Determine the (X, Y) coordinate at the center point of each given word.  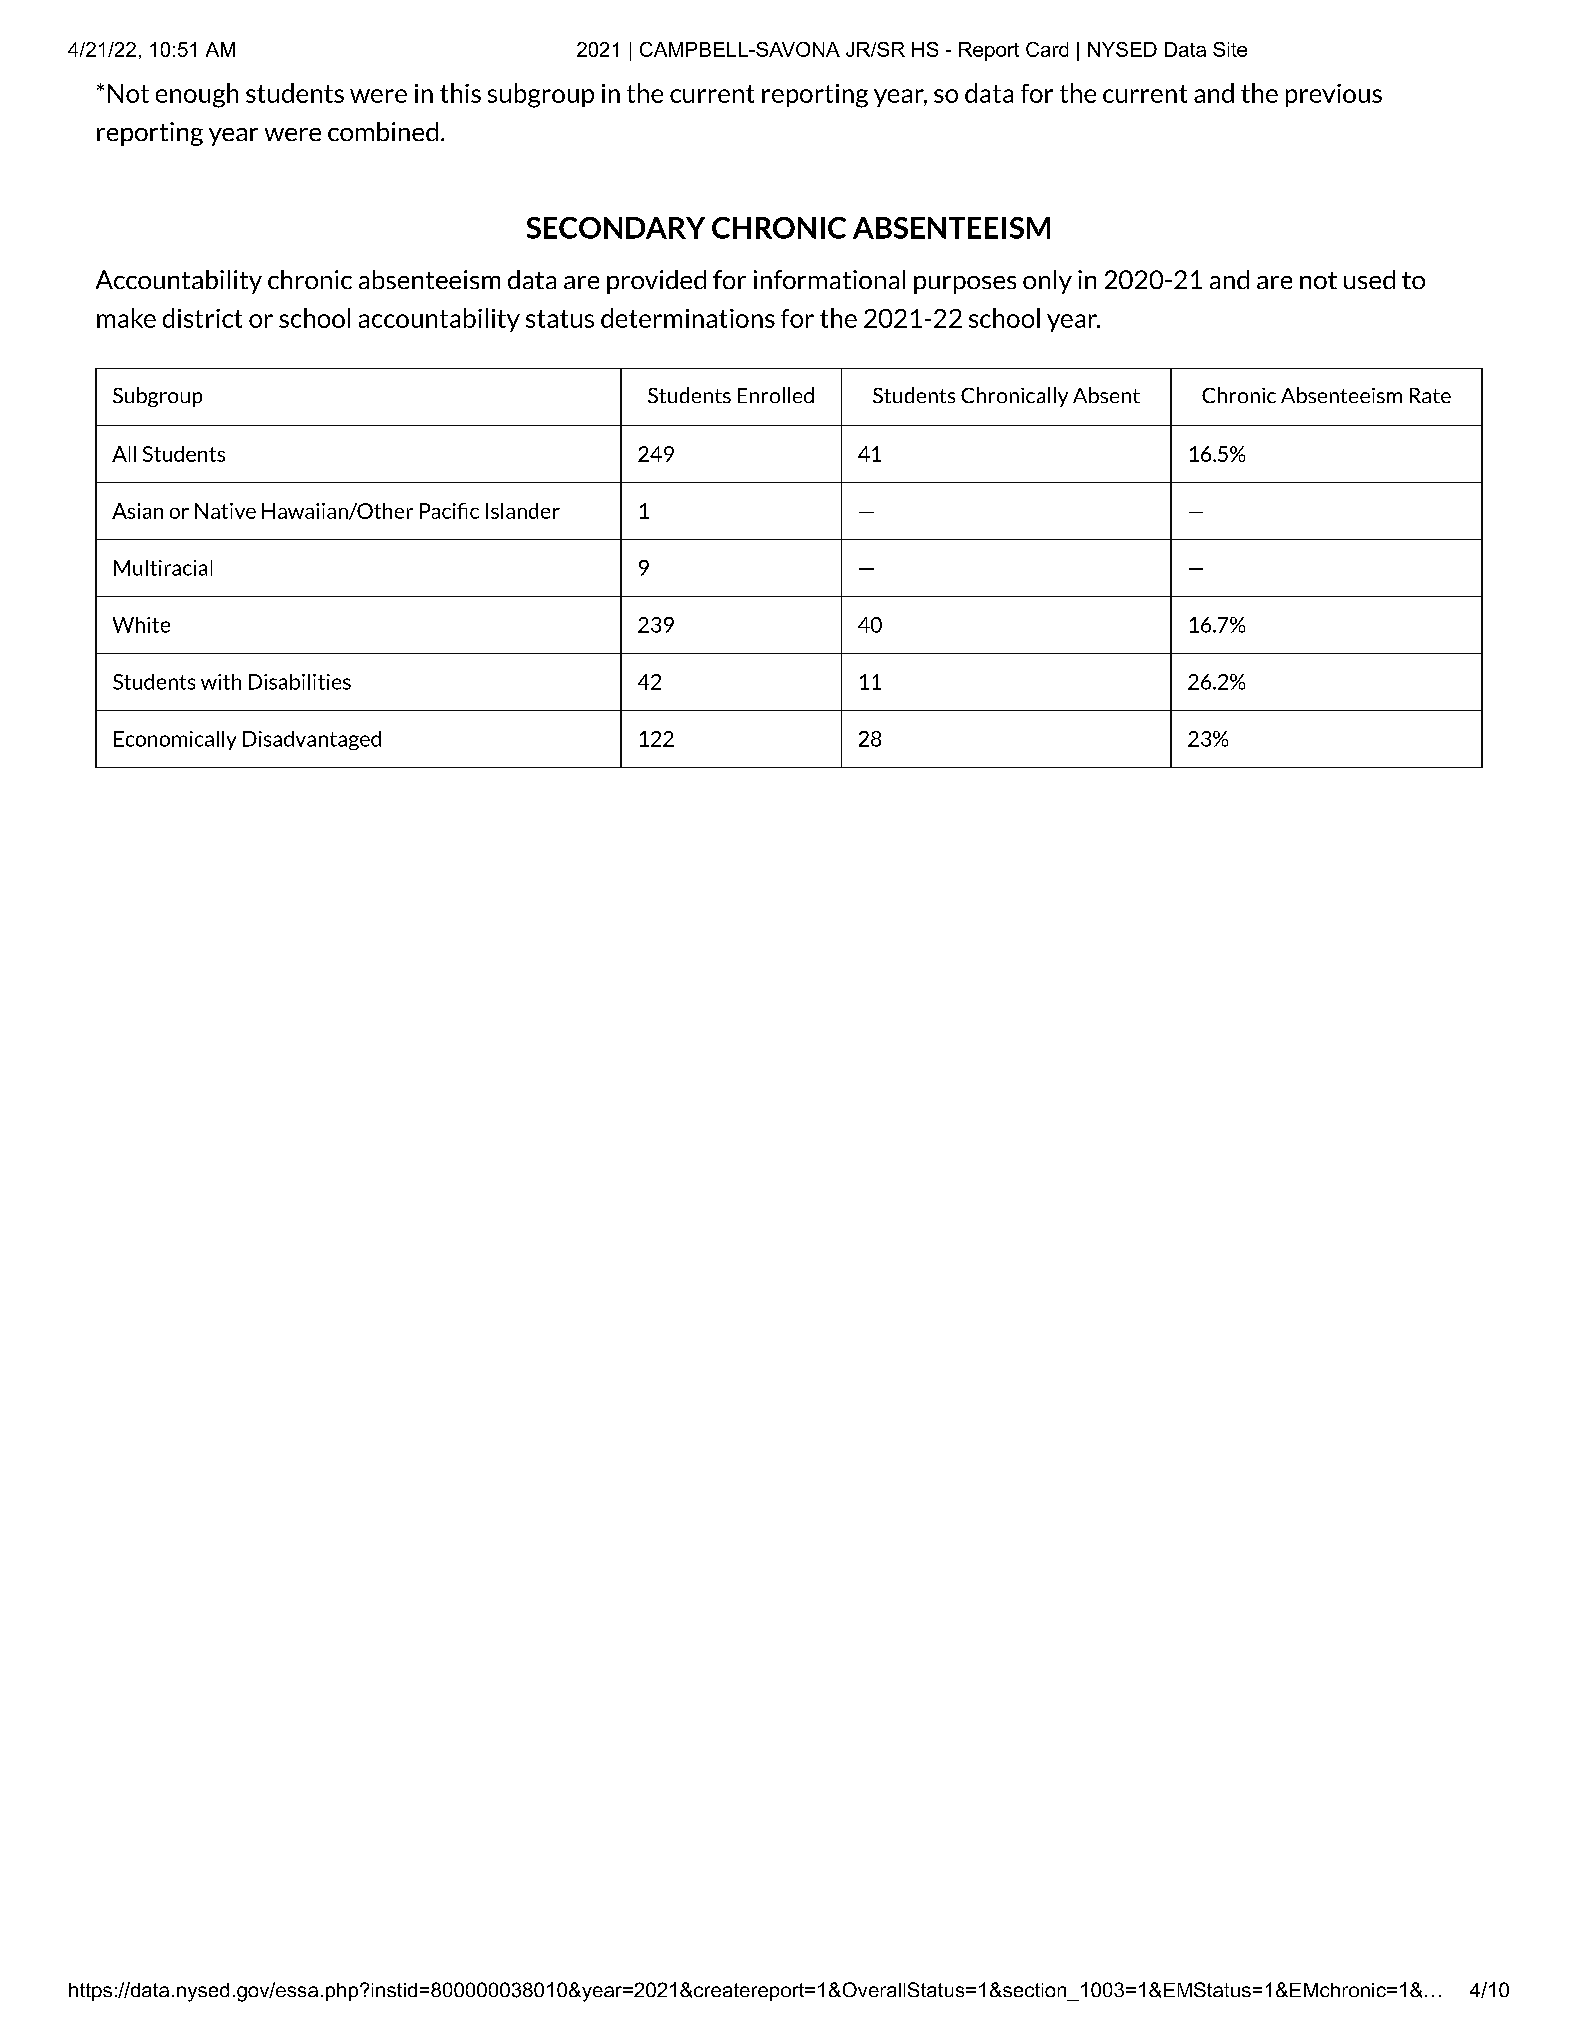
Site (1230, 49)
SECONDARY (616, 228)
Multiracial (163, 568)
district (202, 318)
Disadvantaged (312, 740)
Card (1047, 49)
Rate (1430, 395)
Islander (523, 511)
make (126, 318)
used (1369, 279)
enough (197, 95)
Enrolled (776, 395)
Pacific (449, 511)
